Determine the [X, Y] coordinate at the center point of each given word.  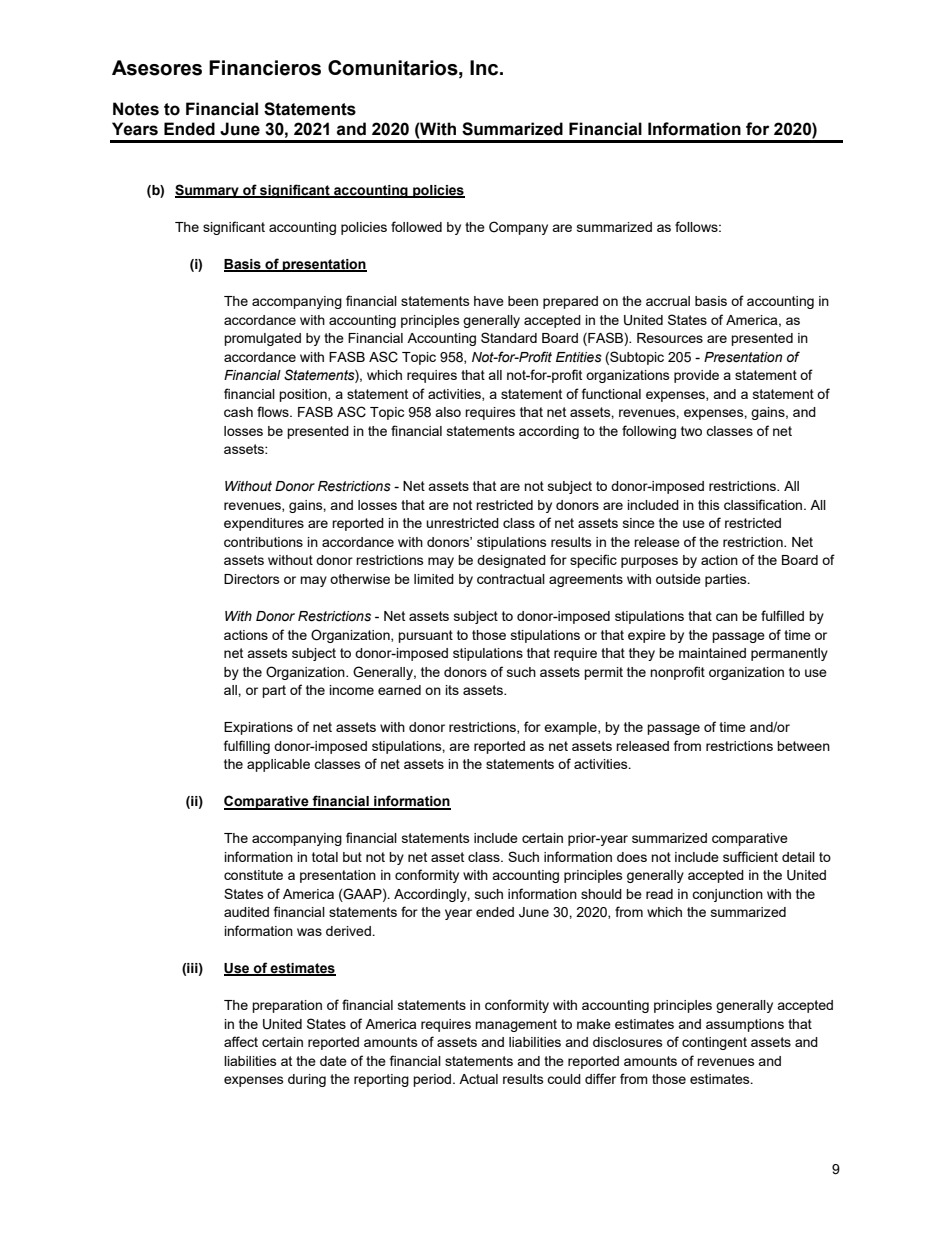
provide [696, 376]
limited [434, 579]
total [325, 857]
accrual [668, 301]
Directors [252, 579]
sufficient [750, 856]
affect [241, 1041]
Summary [208, 191]
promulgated [262, 339]
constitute [253, 875]
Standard [509, 337]
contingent [714, 1043]
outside [678, 579]
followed [416, 226]
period [433, 1080]
